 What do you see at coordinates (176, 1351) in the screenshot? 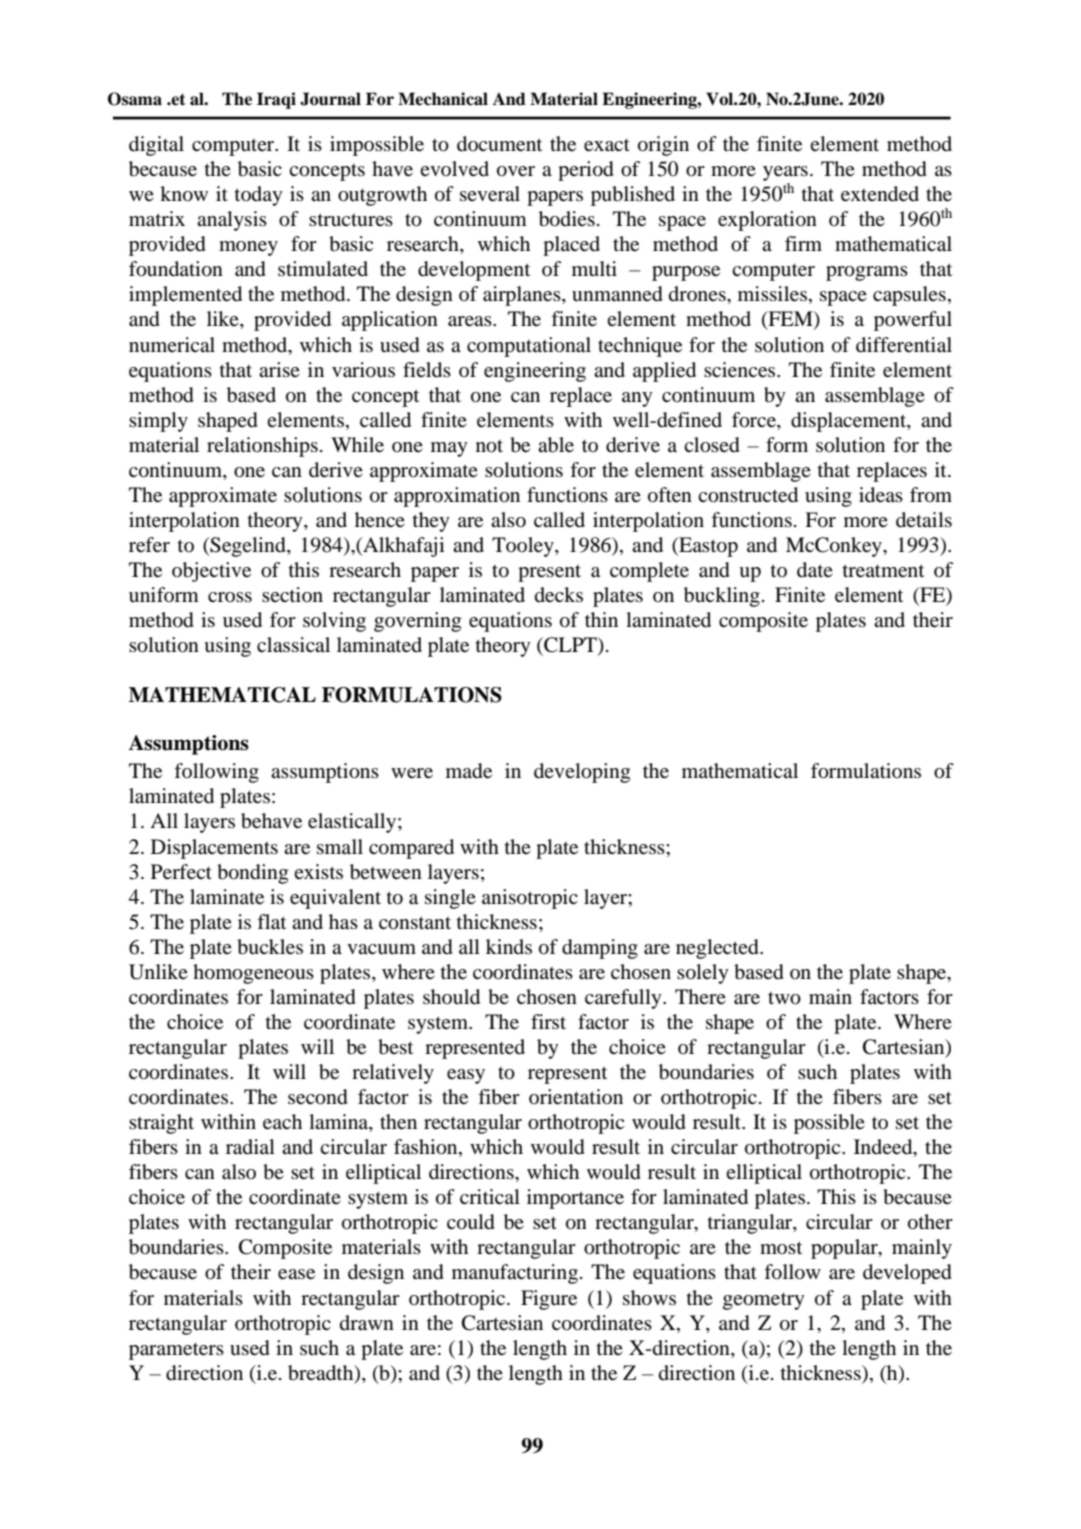
I see `parameters` at bounding box center [176, 1351].
